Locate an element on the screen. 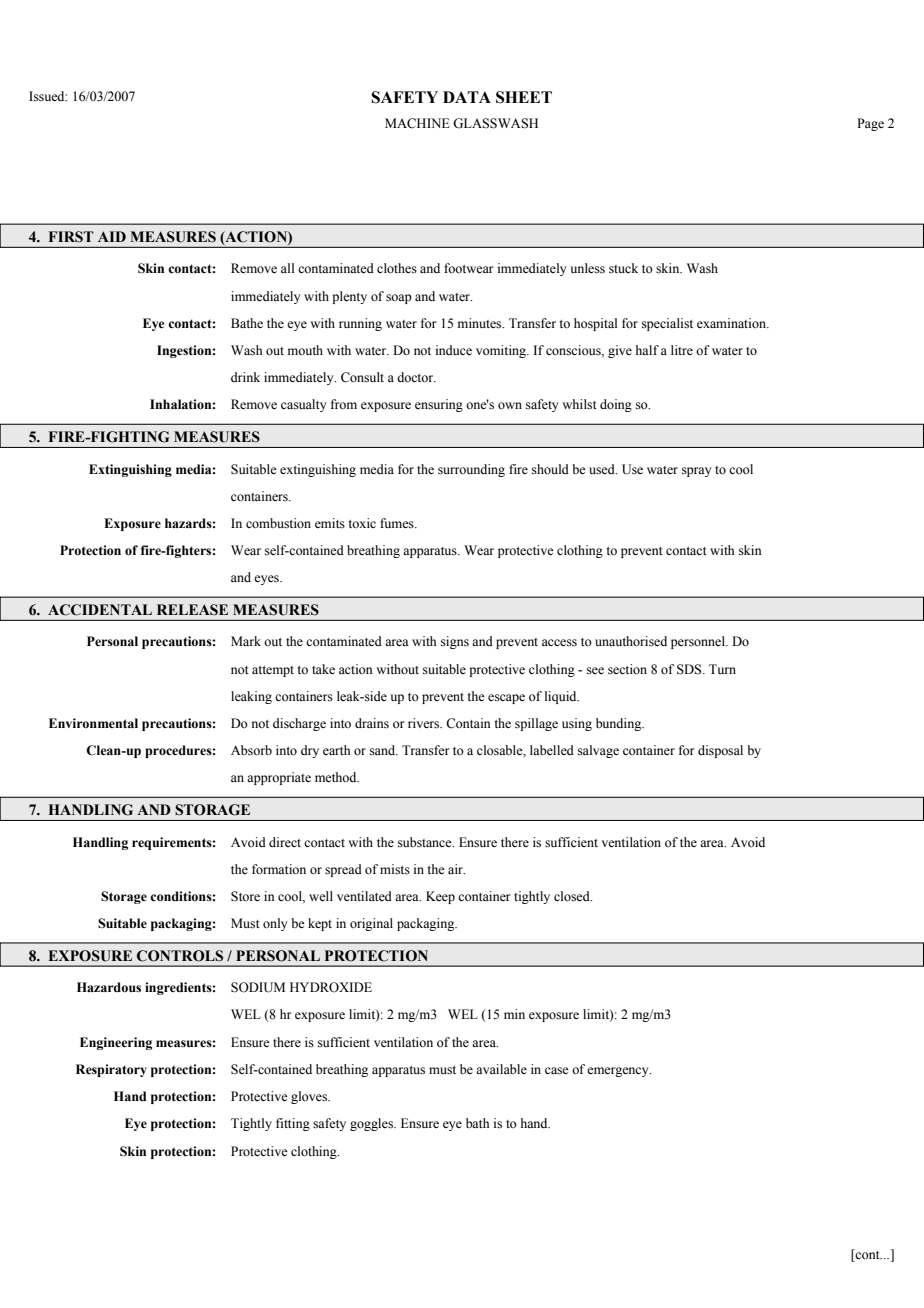  drink is located at coordinates (245, 377).
